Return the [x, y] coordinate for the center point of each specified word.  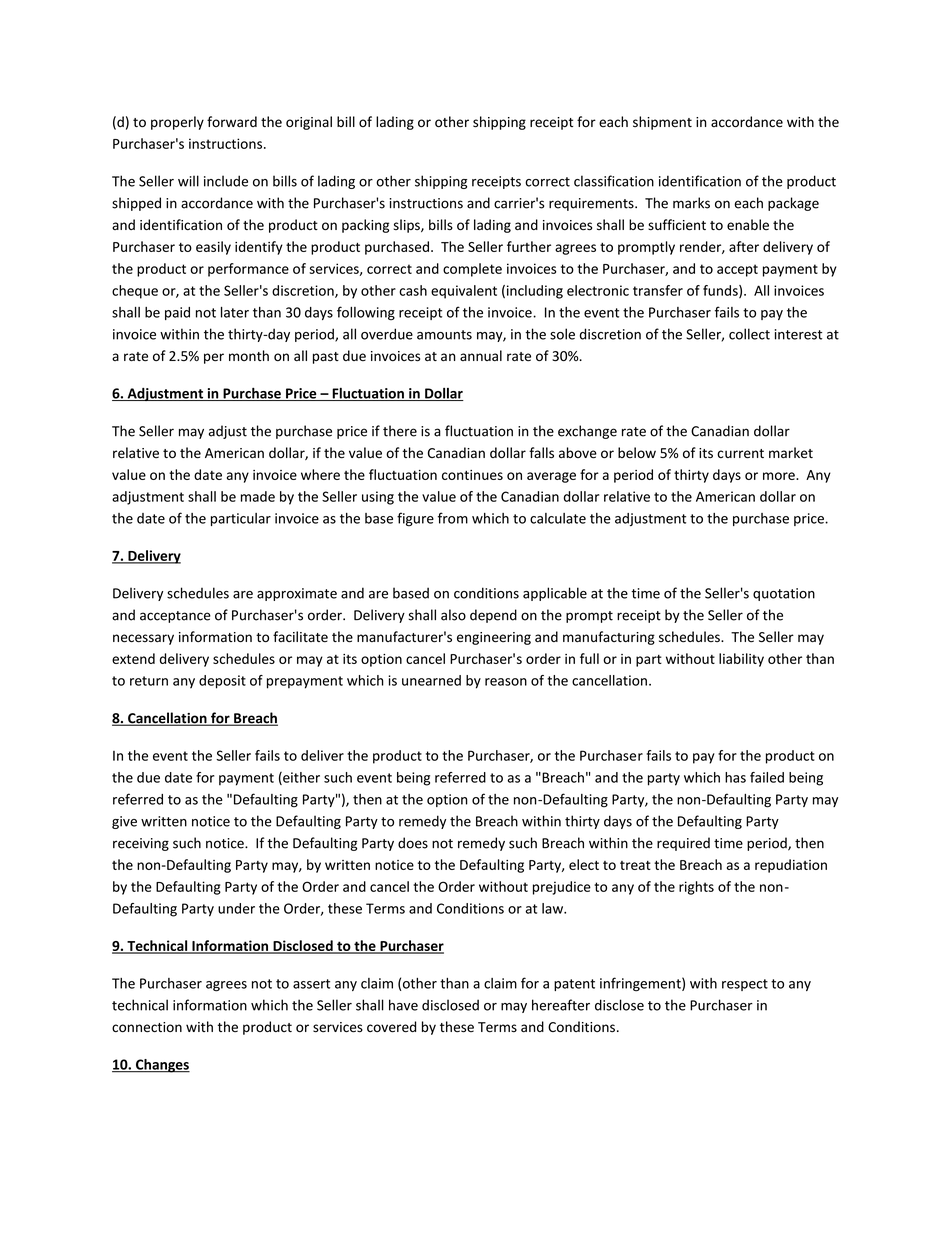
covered [391, 1027]
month [249, 355]
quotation [784, 594]
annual [481, 355]
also [453, 615]
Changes [161, 1066]
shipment [662, 123]
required [683, 844]
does [413, 843]
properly [177, 123]
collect [749, 334]
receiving [141, 844]
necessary [143, 639]
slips [408, 226]
